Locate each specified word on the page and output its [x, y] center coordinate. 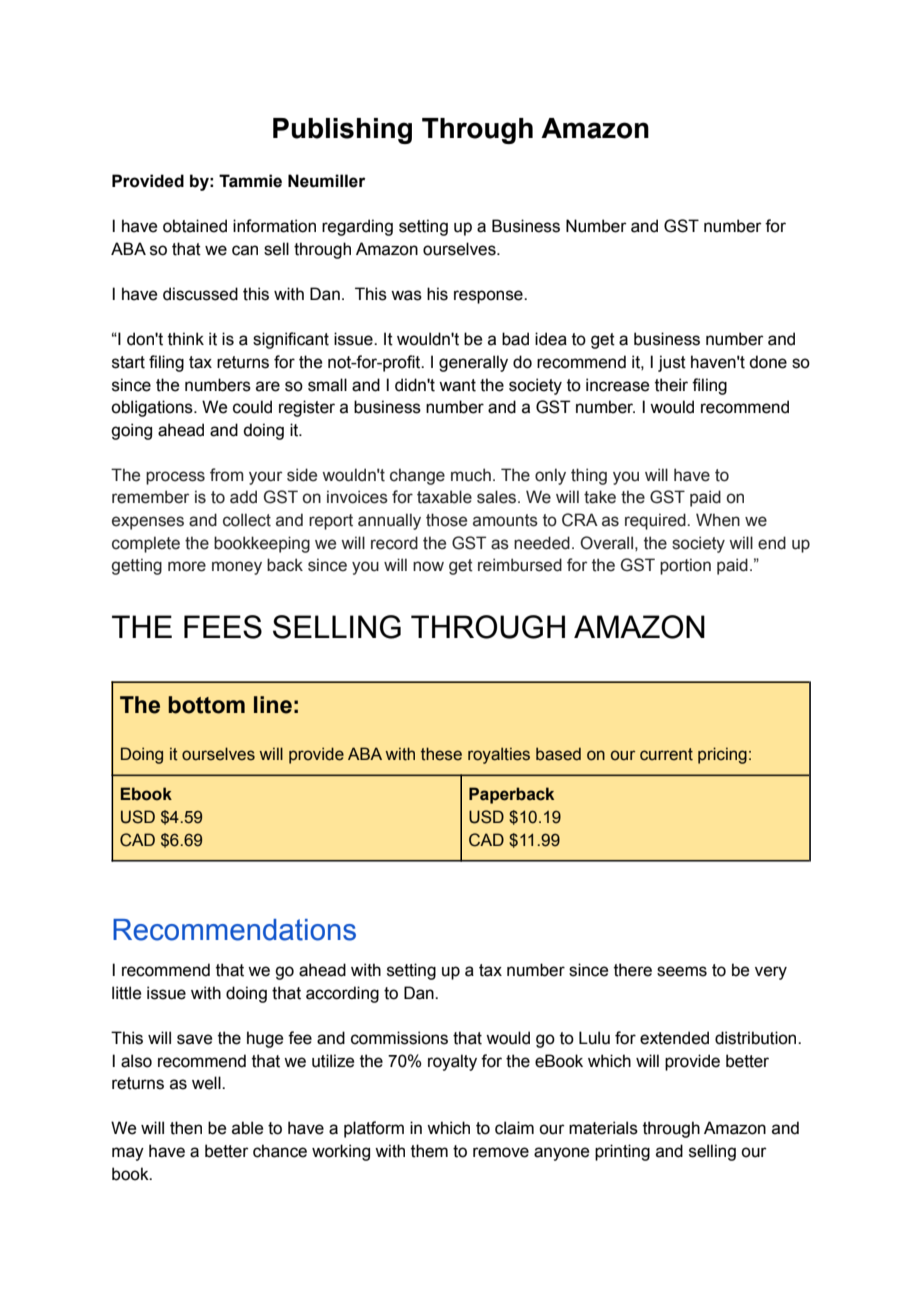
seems [682, 971]
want [457, 385]
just [672, 363]
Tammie [250, 181]
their [671, 385]
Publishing [342, 131]
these [441, 754]
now [428, 566]
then [186, 1128]
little [126, 993]
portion [685, 566]
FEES [223, 627]
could [252, 407]
